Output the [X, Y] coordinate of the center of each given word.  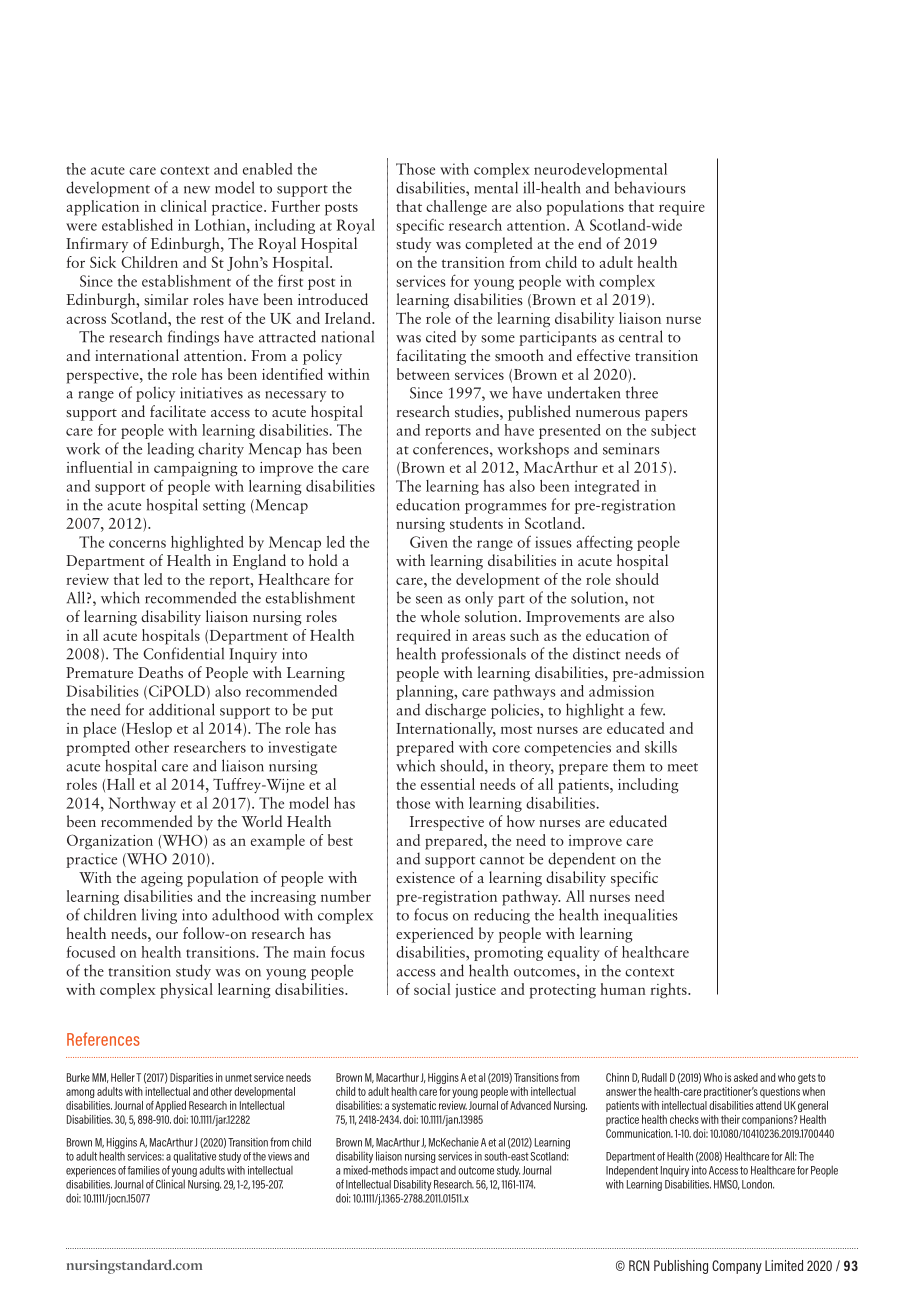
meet [683, 767]
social [432, 989]
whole [440, 616]
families [144, 1170]
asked [746, 1077]
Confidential [183, 653]
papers [666, 415]
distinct [596, 653]
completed [499, 245]
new [197, 190]
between [423, 374]
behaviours [650, 187]
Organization [110, 842]
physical [186, 991]
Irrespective [447, 823]
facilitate [178, 411]
